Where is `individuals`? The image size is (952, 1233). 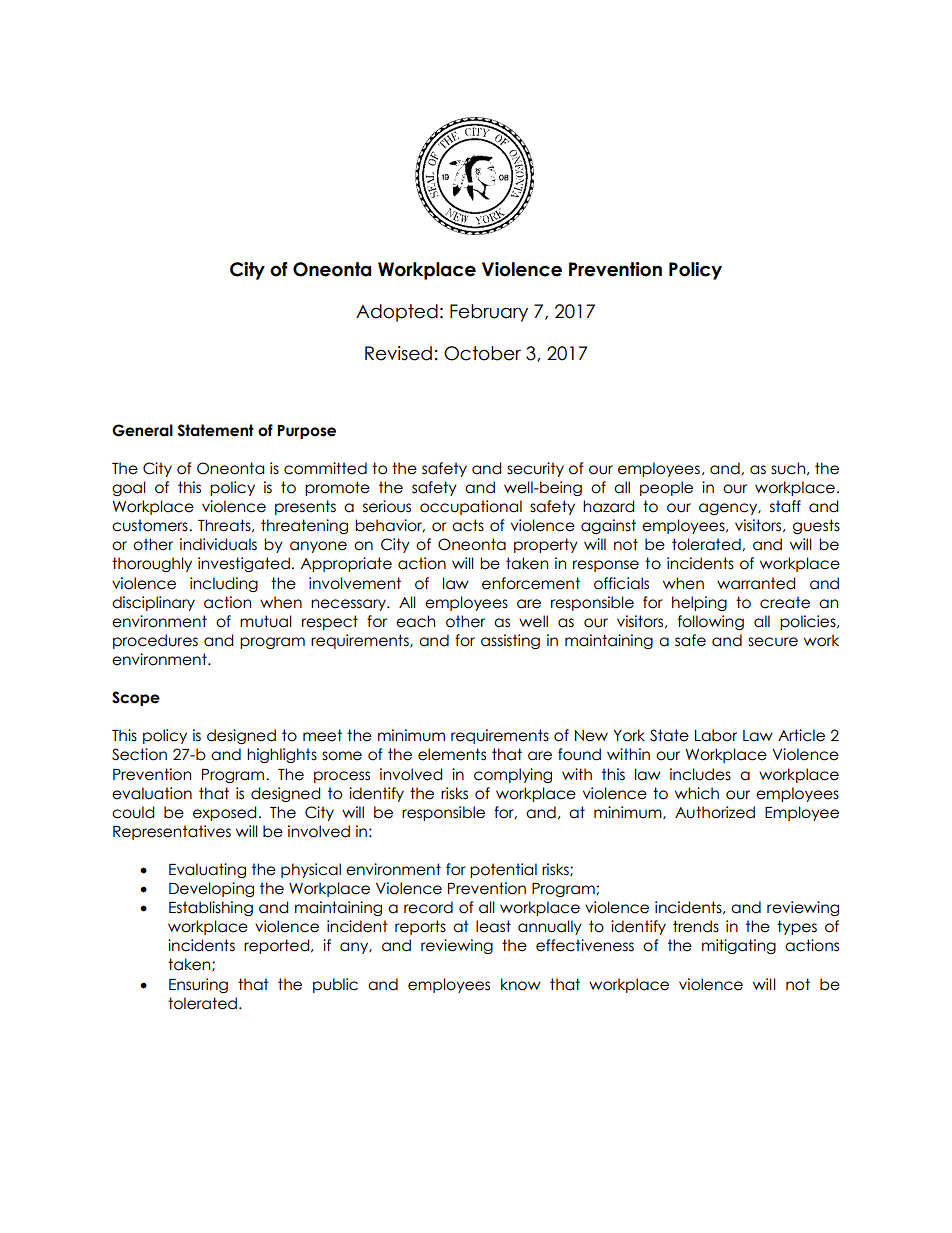
individuals is located at coordinates (218, 544).
